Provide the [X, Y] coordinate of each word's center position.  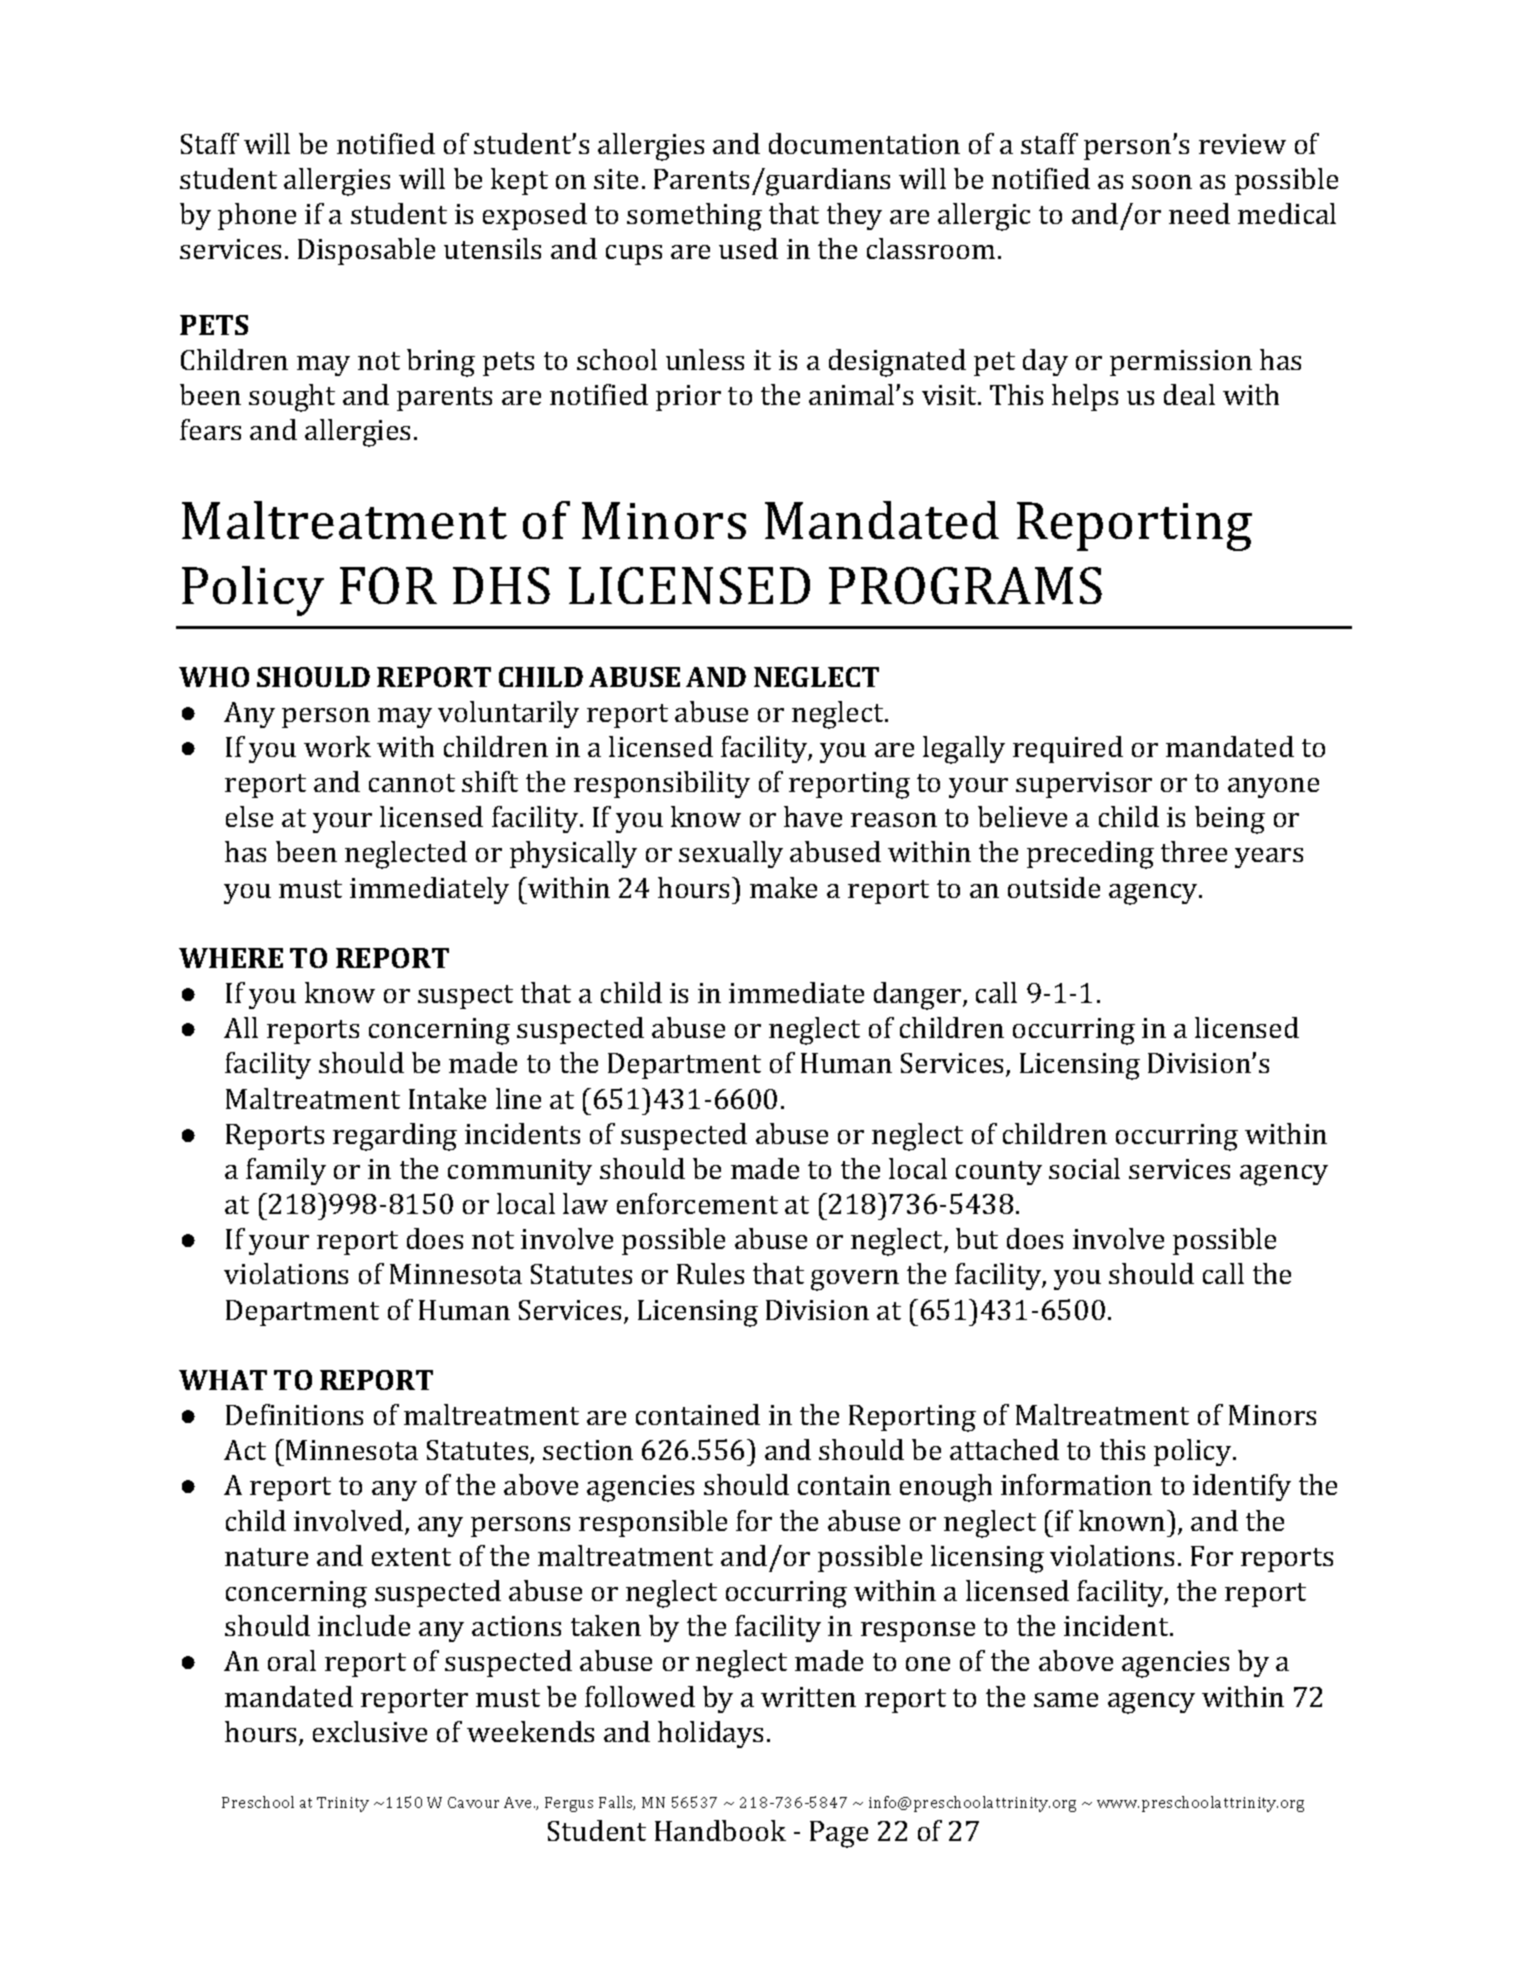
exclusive [370, 1731]
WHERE [231, 958]
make [783, 887]
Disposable [366, 251]
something [694, 217]
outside [1054, 887]
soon [1162, 182]
